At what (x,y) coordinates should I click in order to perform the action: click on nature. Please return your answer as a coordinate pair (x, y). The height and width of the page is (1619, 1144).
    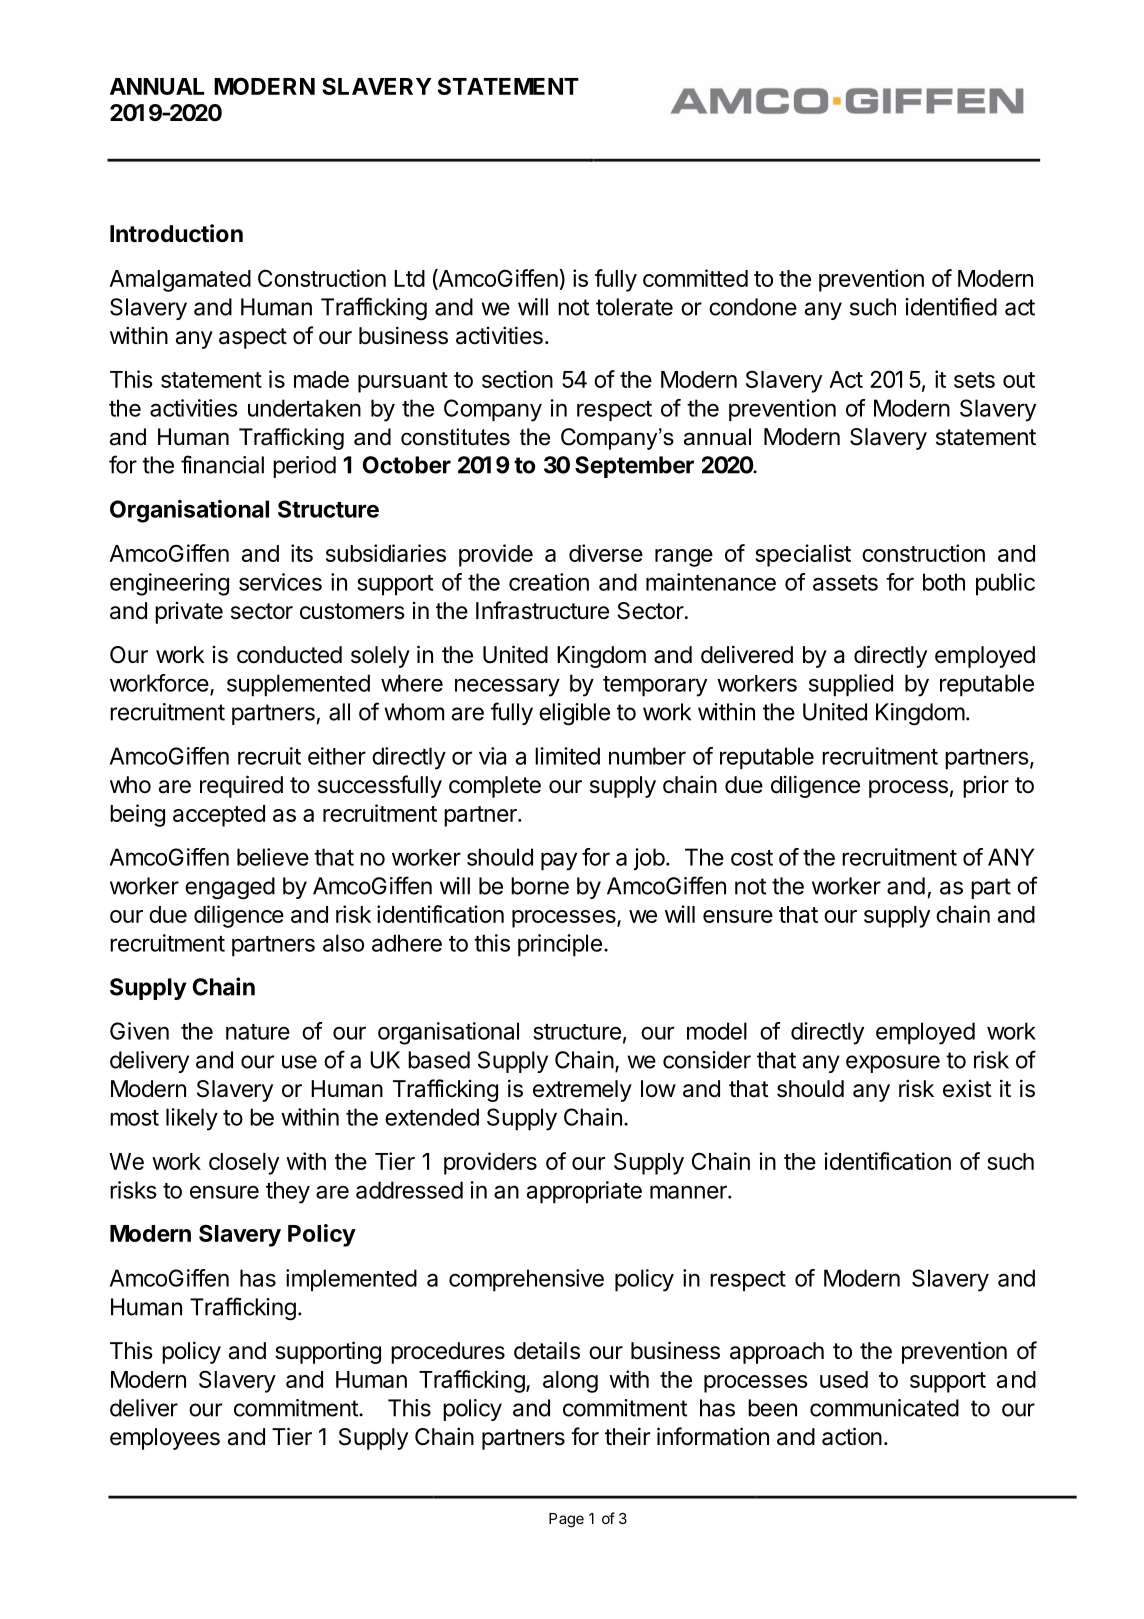
    Looking at the image, I should click on (258, 1032).
